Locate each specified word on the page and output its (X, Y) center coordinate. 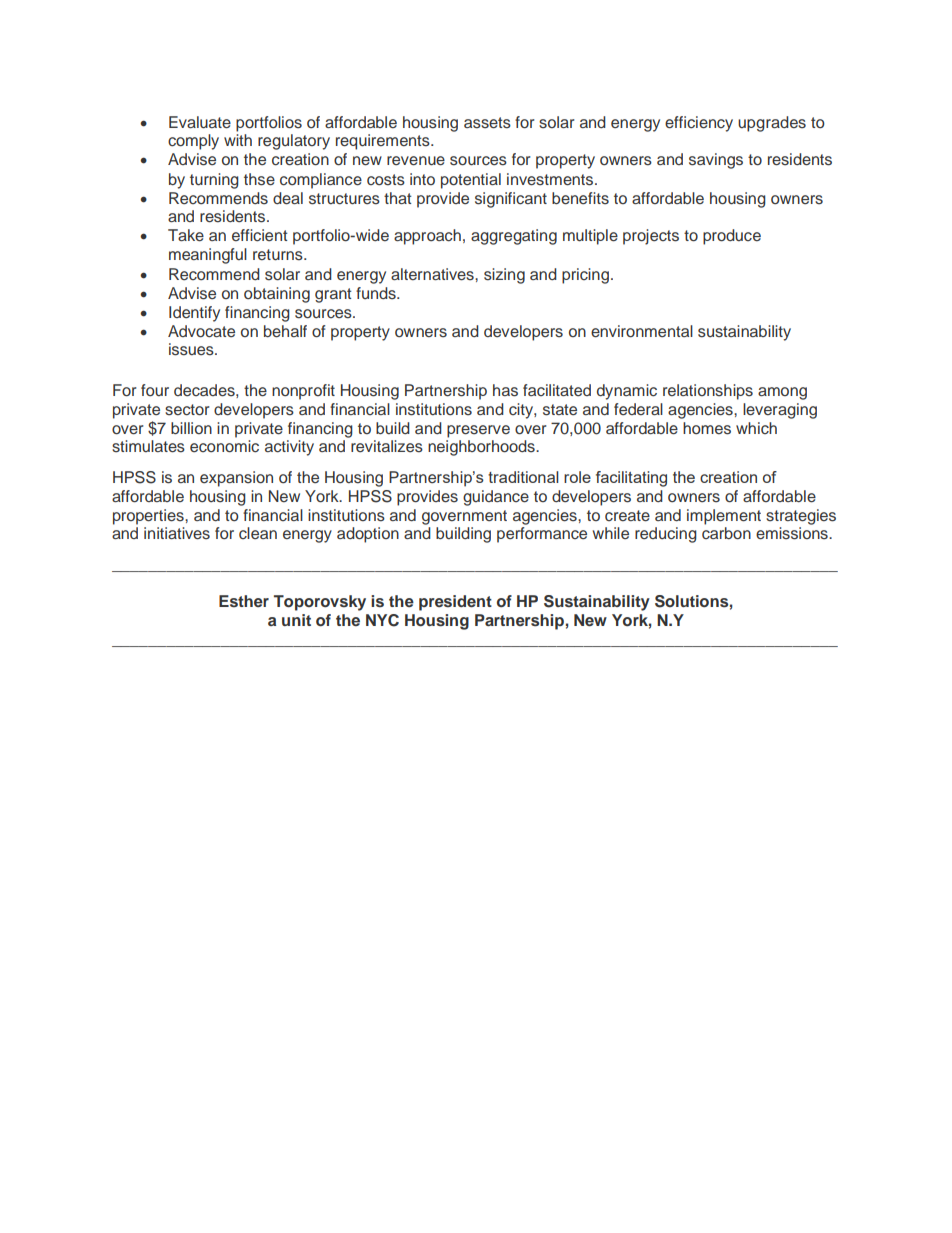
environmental (642, 331)
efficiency (699, 124)
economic (224, 446)
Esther (244, 601)
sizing (504, 276)
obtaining (277, 295)
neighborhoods (482, 448)
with (238, 140)
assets (487, 123)
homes (707, 428)
